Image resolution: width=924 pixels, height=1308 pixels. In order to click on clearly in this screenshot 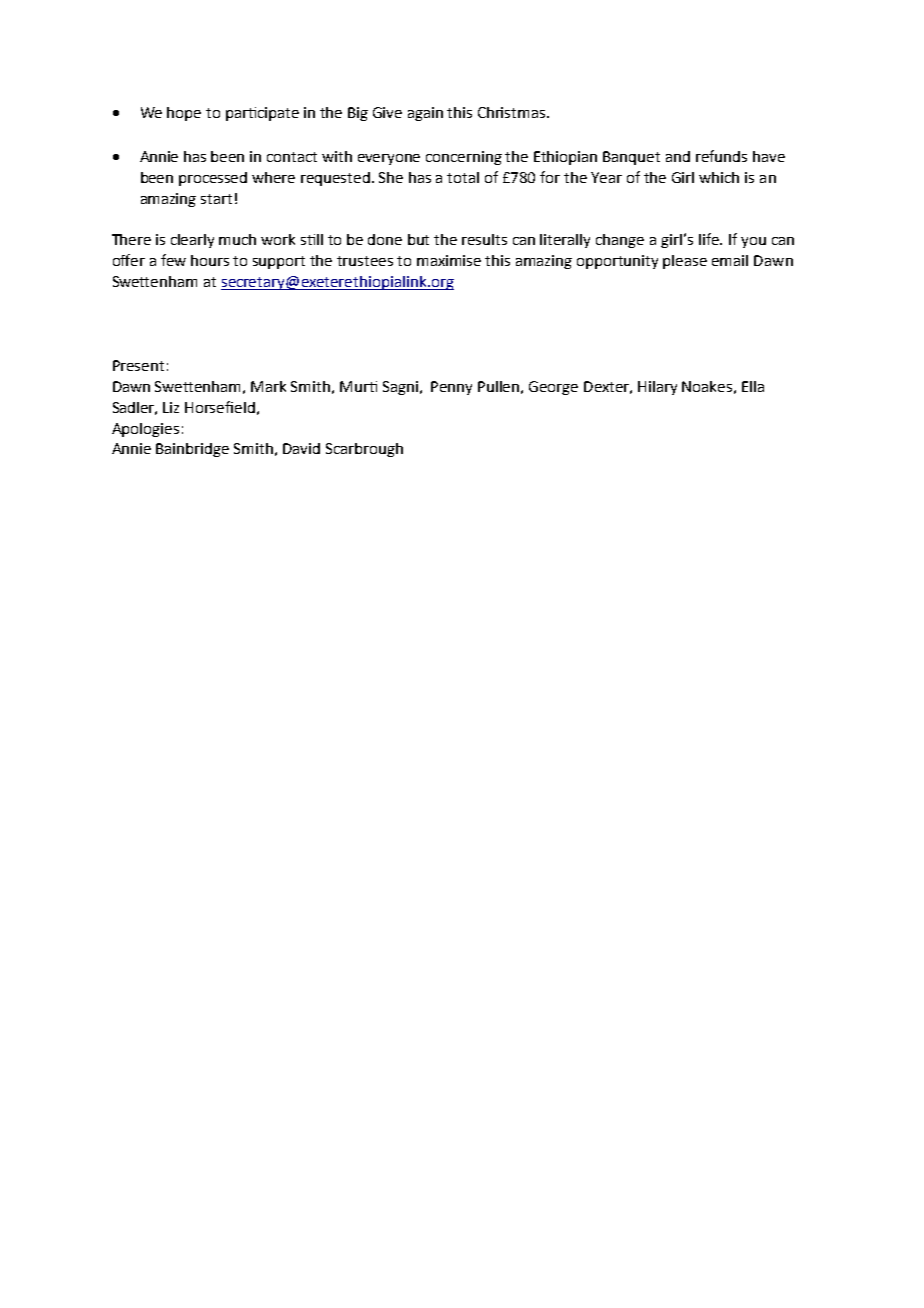, I will do `click(192, 241)`.
